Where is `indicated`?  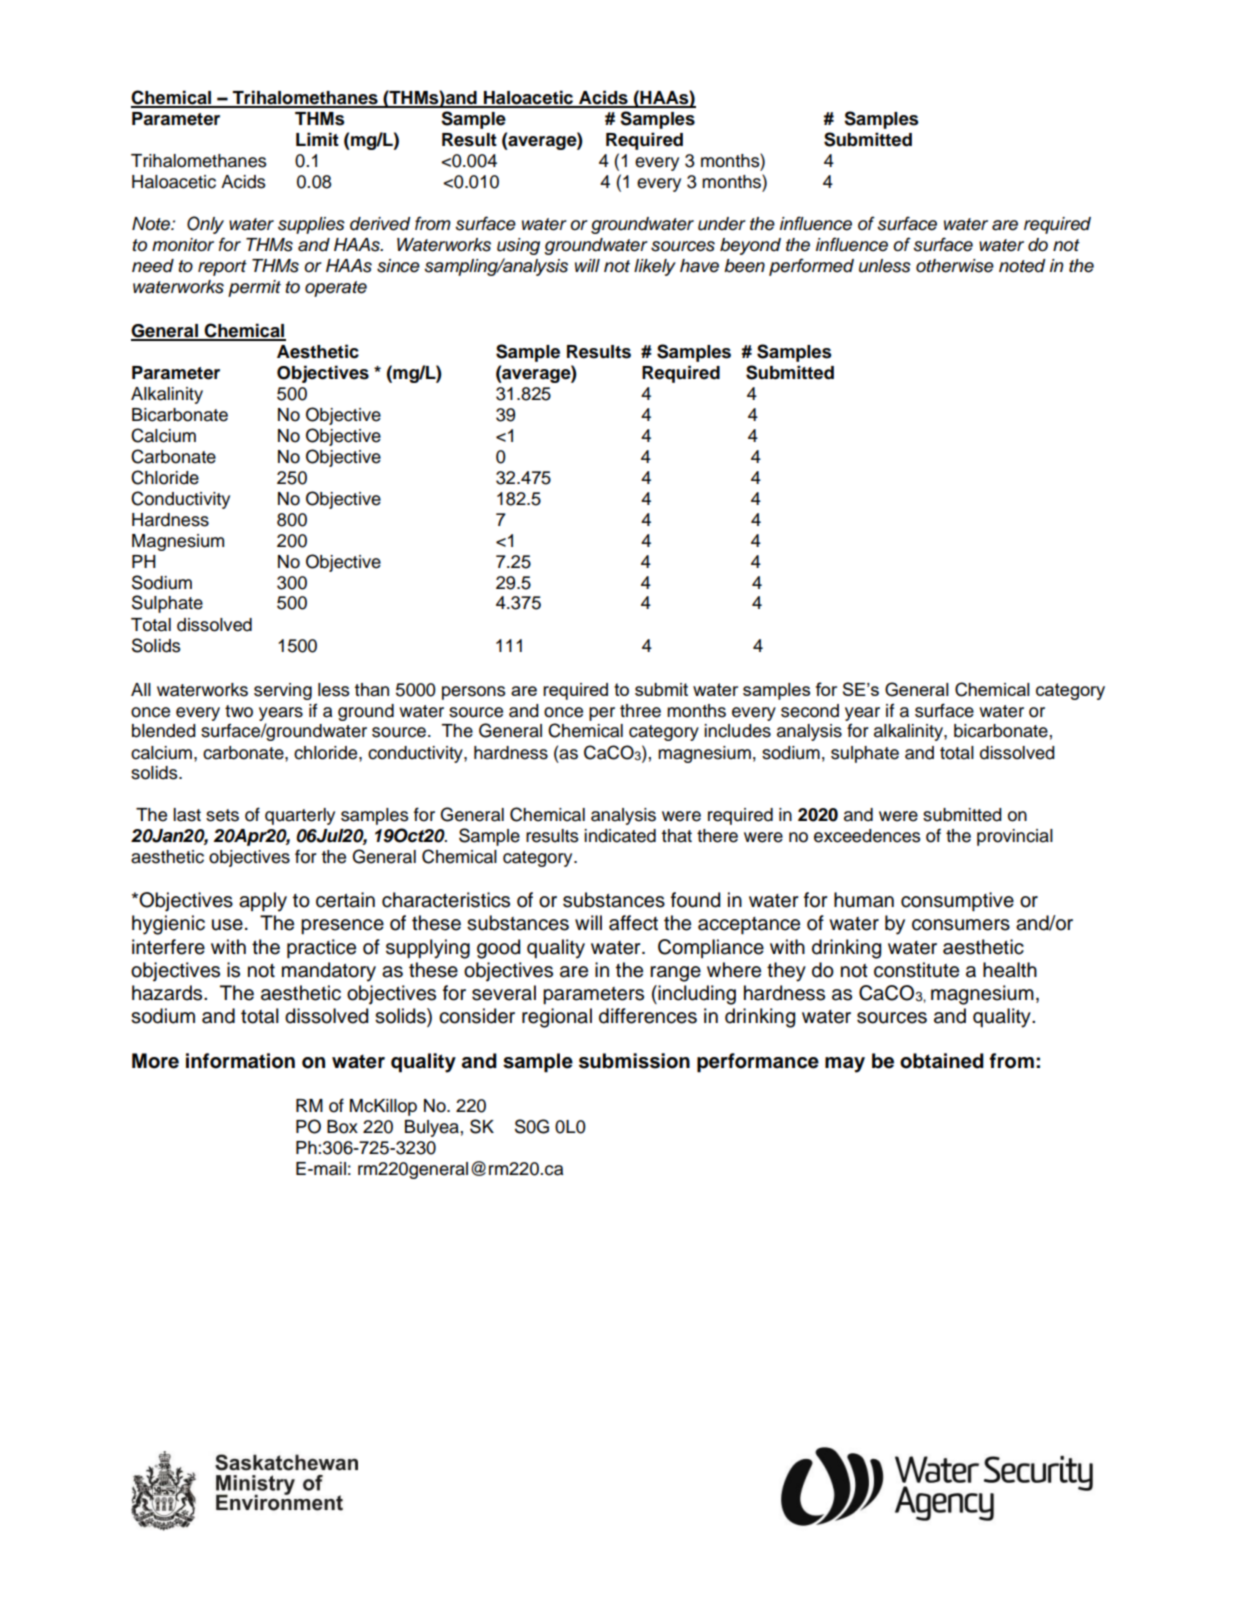 indicated is located at coordinates (620, 836).
